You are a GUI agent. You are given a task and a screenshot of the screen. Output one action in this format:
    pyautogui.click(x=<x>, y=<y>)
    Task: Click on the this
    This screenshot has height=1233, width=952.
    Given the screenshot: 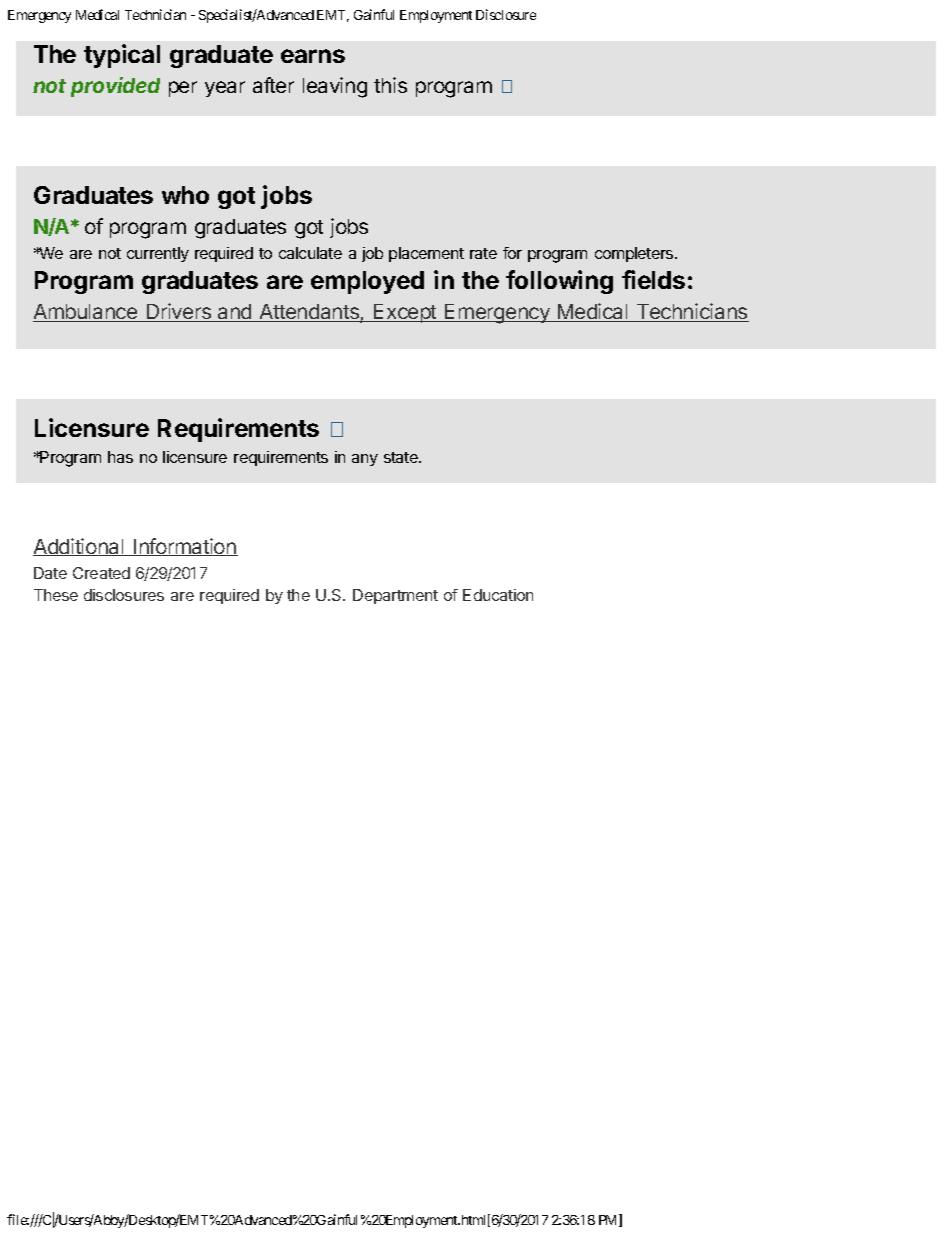 What is the action you would take?
    pyautogui.click(x=390, y=85)
